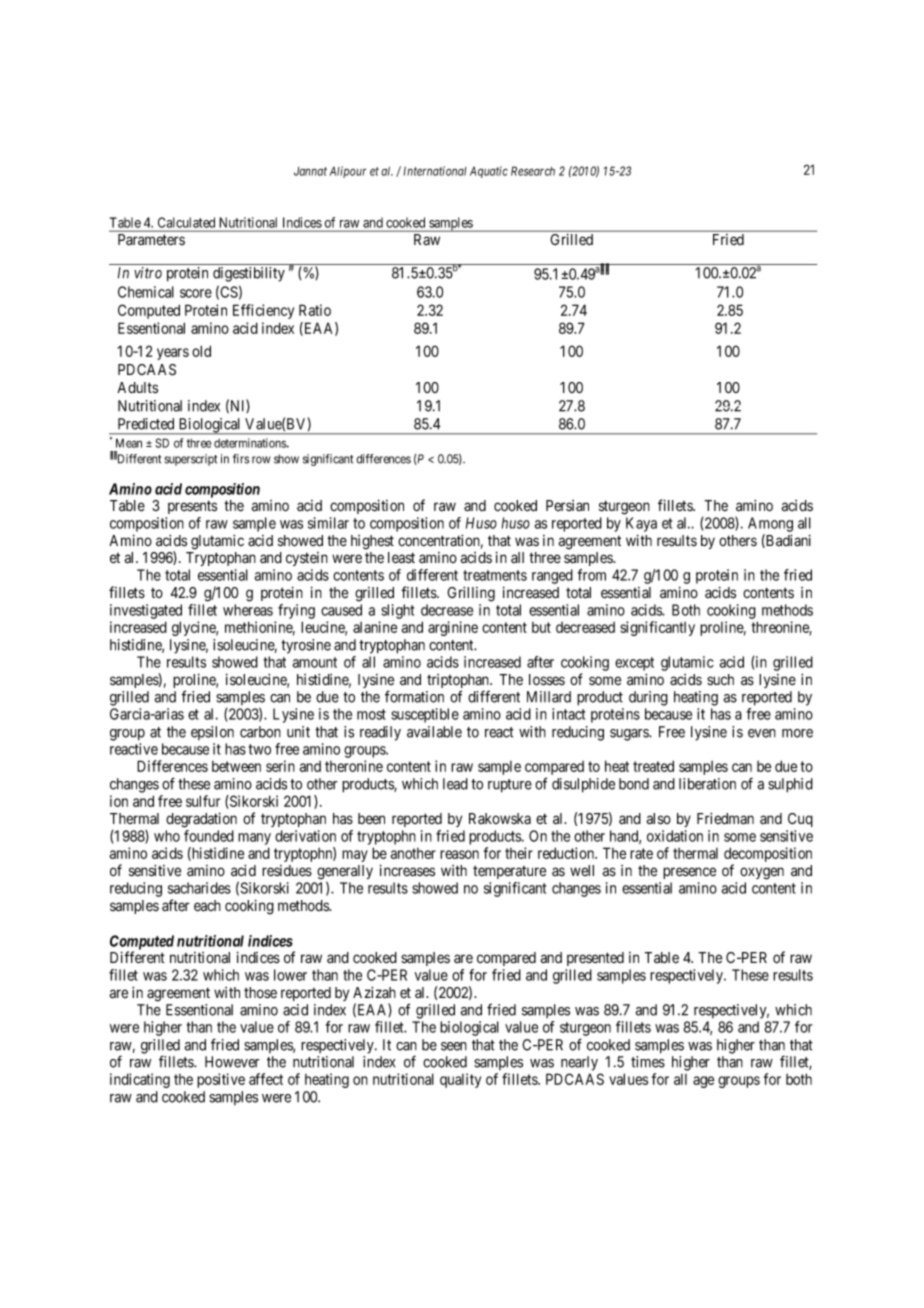  Describe the element at coordinates (186, 222) in the screenshot. I see `Calculated` at that location.
